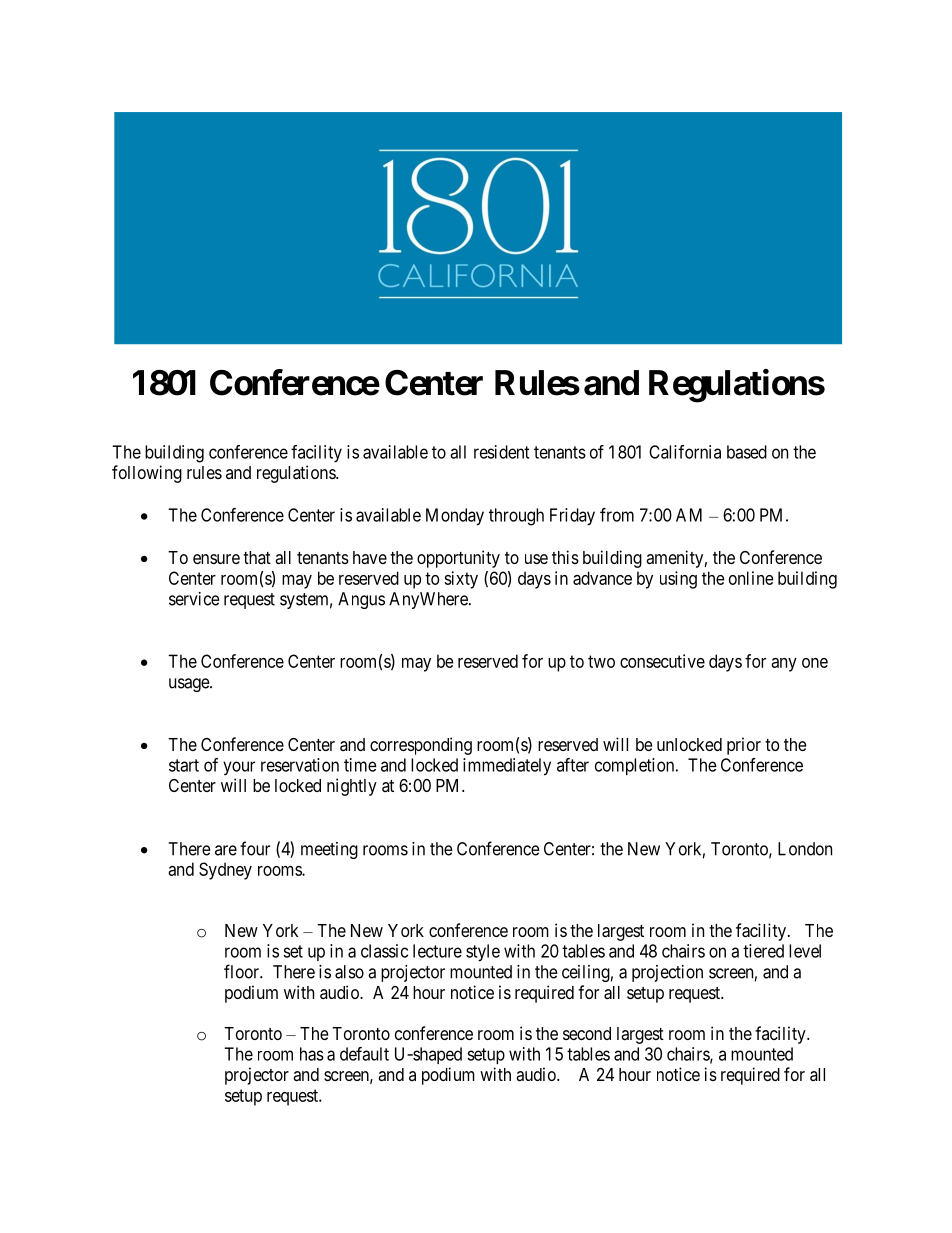 The height and width of the screenshot is (1233, 952). What do you see at coordinates (194, 599) in the screenshot?
I see `service` at bounding box center [194, 599].
